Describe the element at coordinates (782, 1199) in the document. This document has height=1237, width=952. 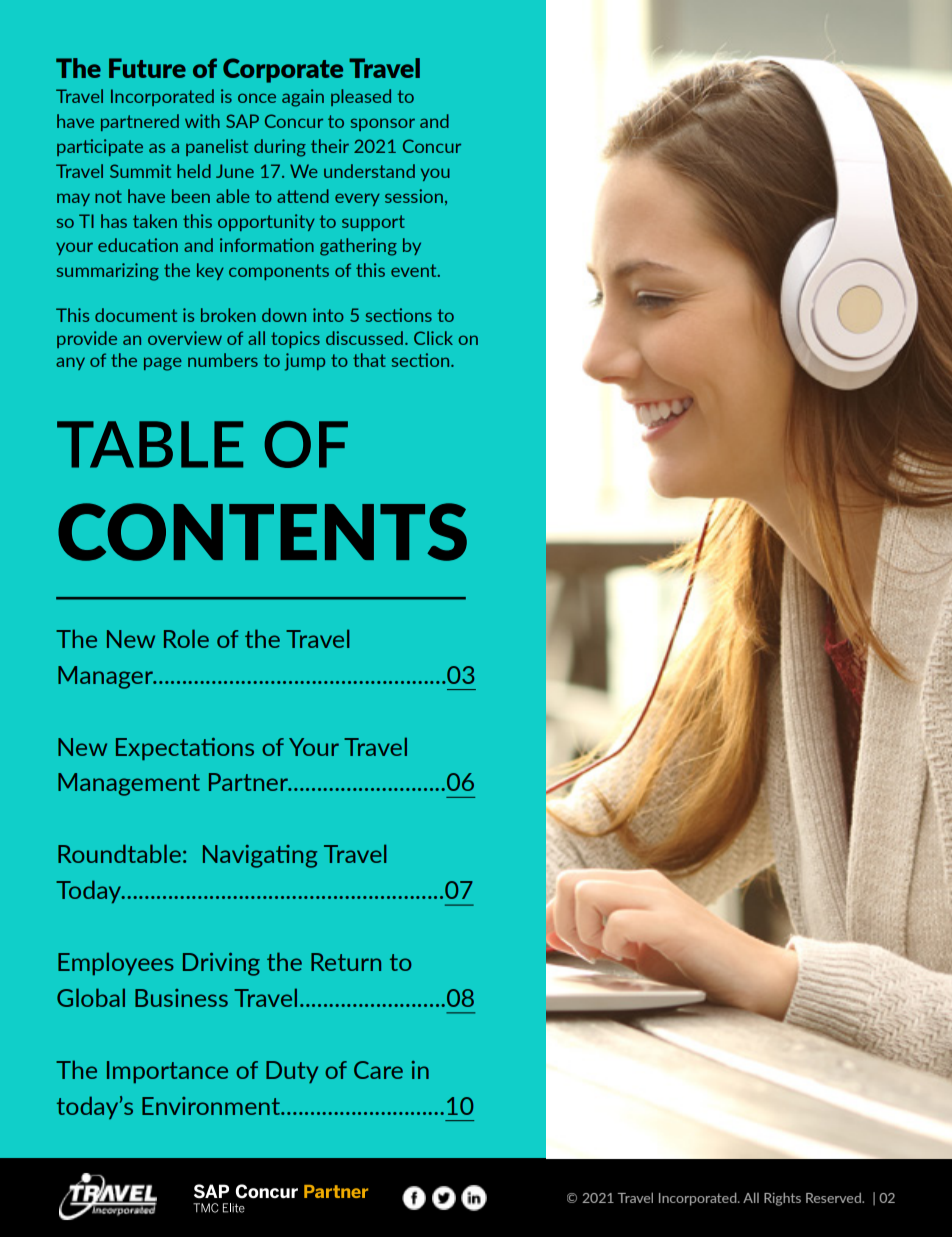
I see `Rights` at that location.
